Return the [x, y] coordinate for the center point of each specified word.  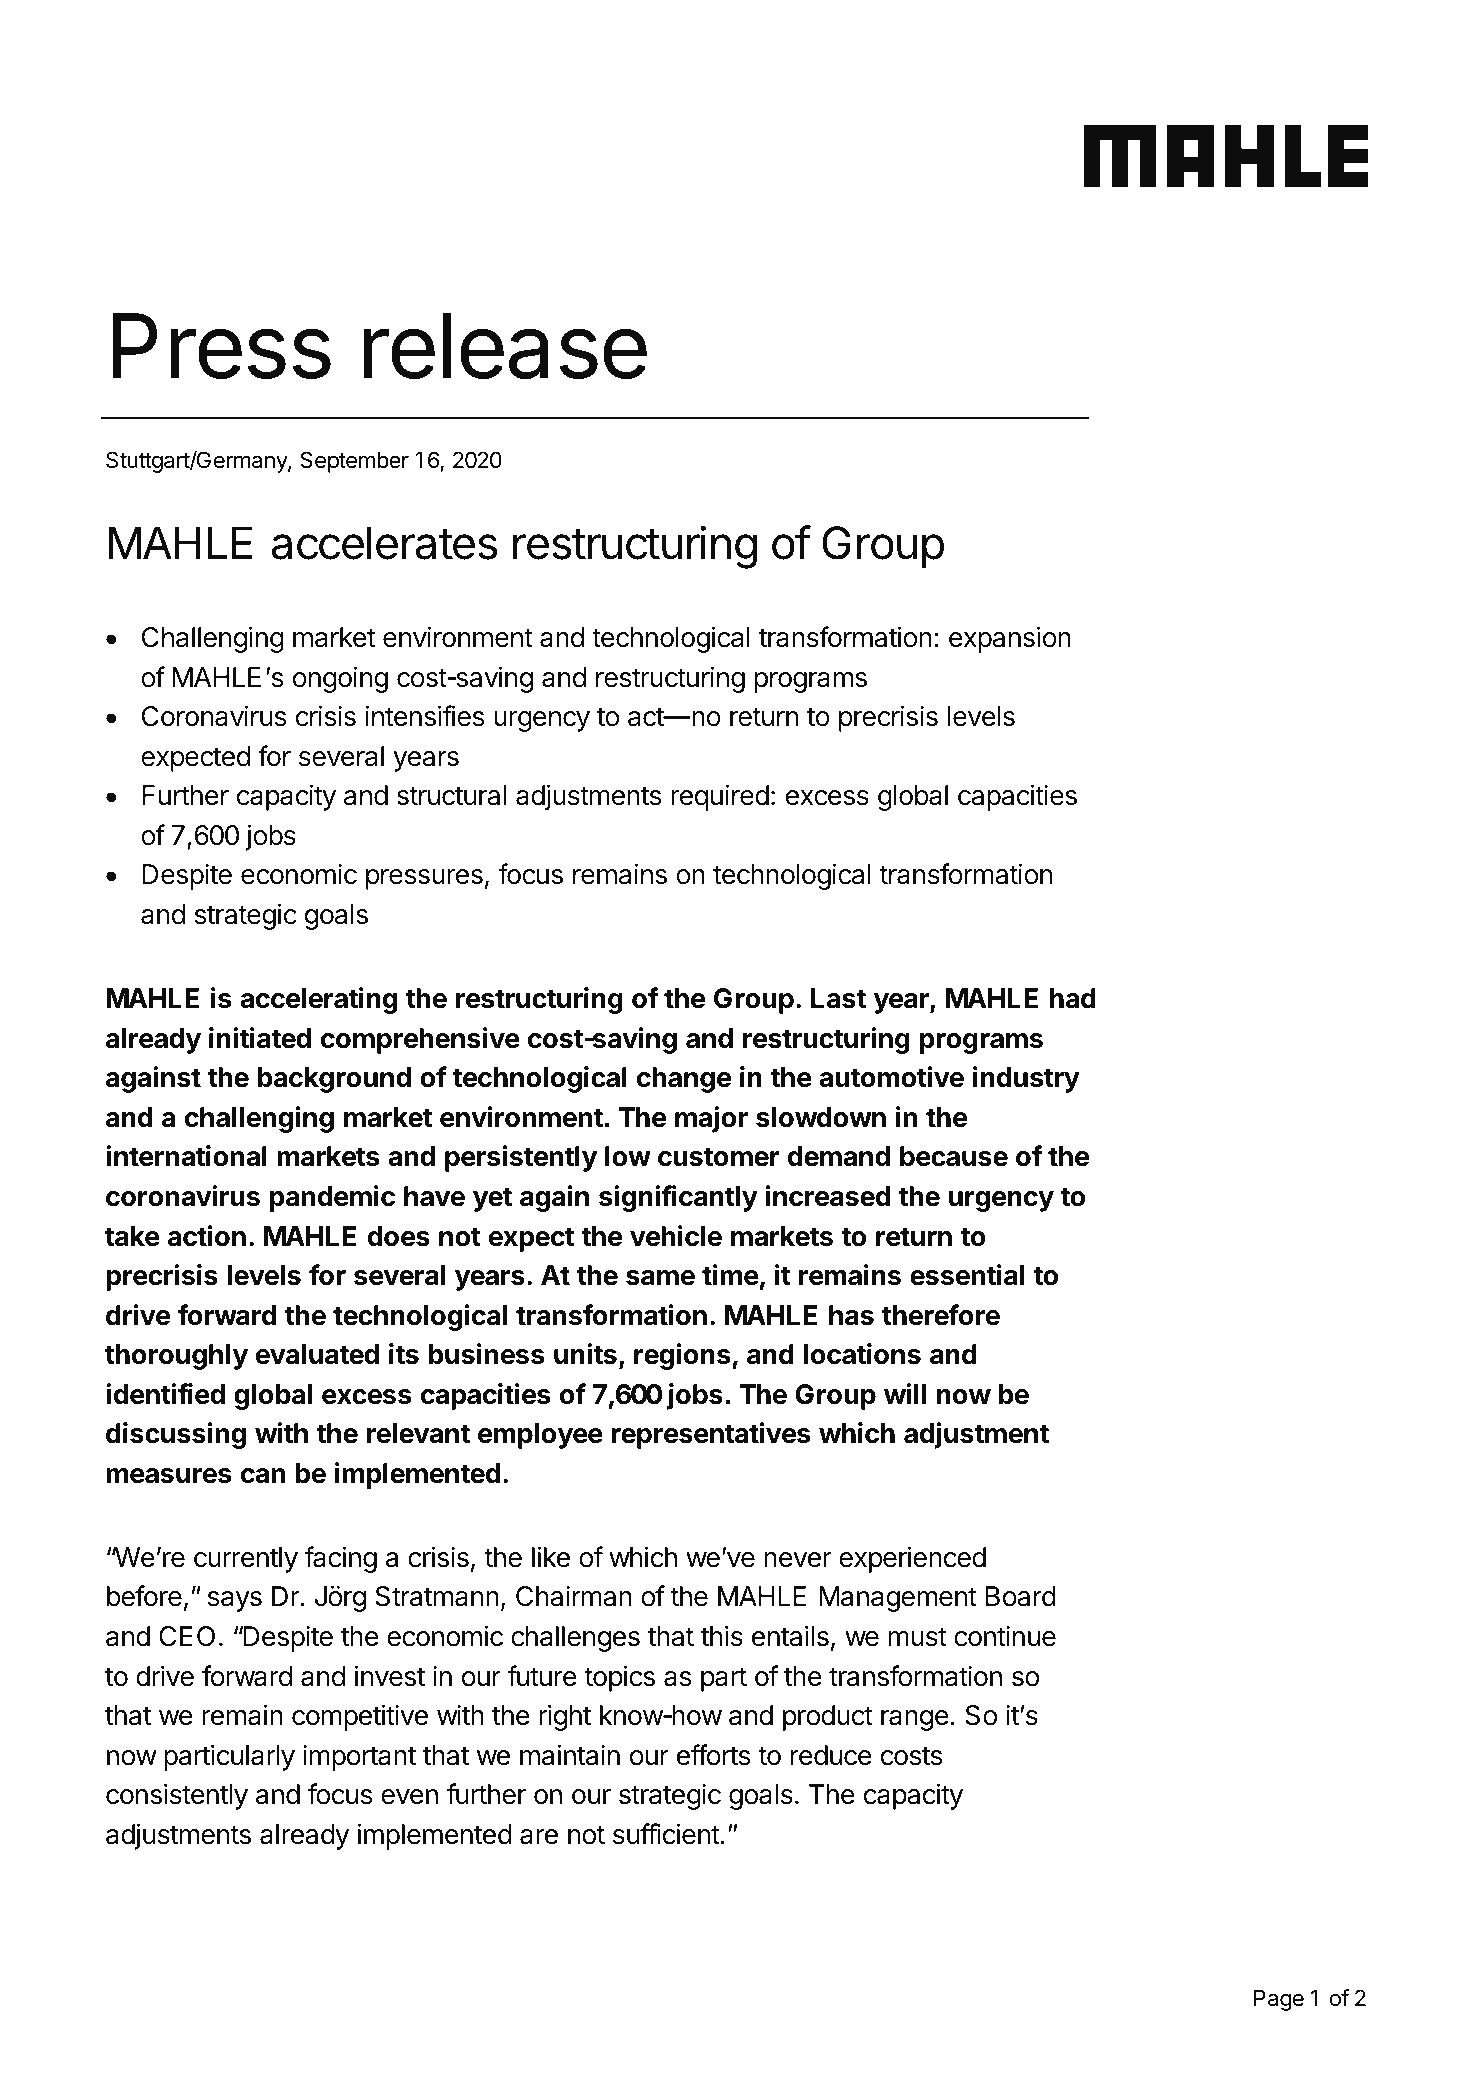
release [505, 346]
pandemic [332, 1198]
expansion [1010, 639]
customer [719, 1157]
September [354, 462]
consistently [177, 1796]
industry [1026, 1079]
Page [1279, 2000]
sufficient [666, 1834]
